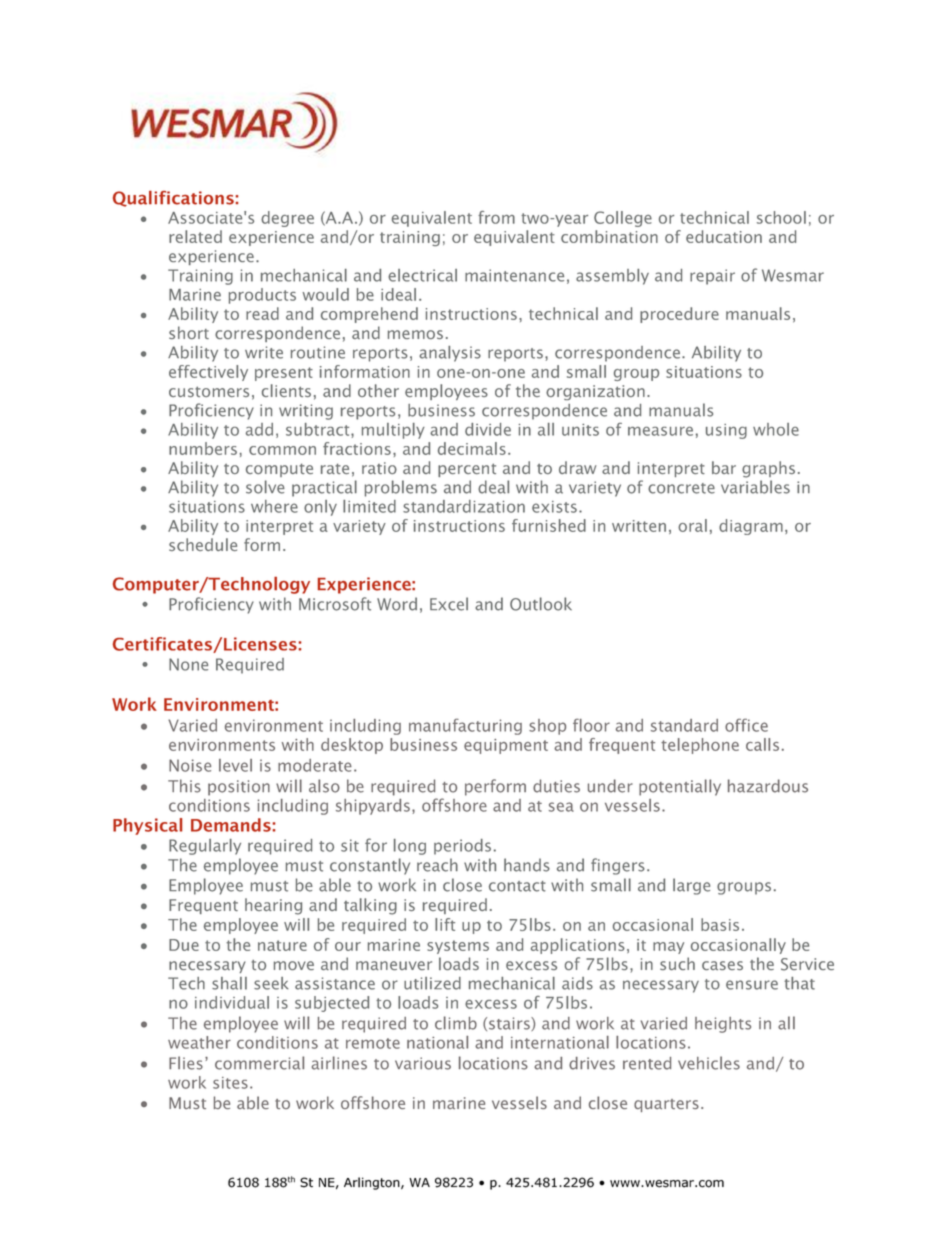  I want to click on various, so click(423, 1063).
